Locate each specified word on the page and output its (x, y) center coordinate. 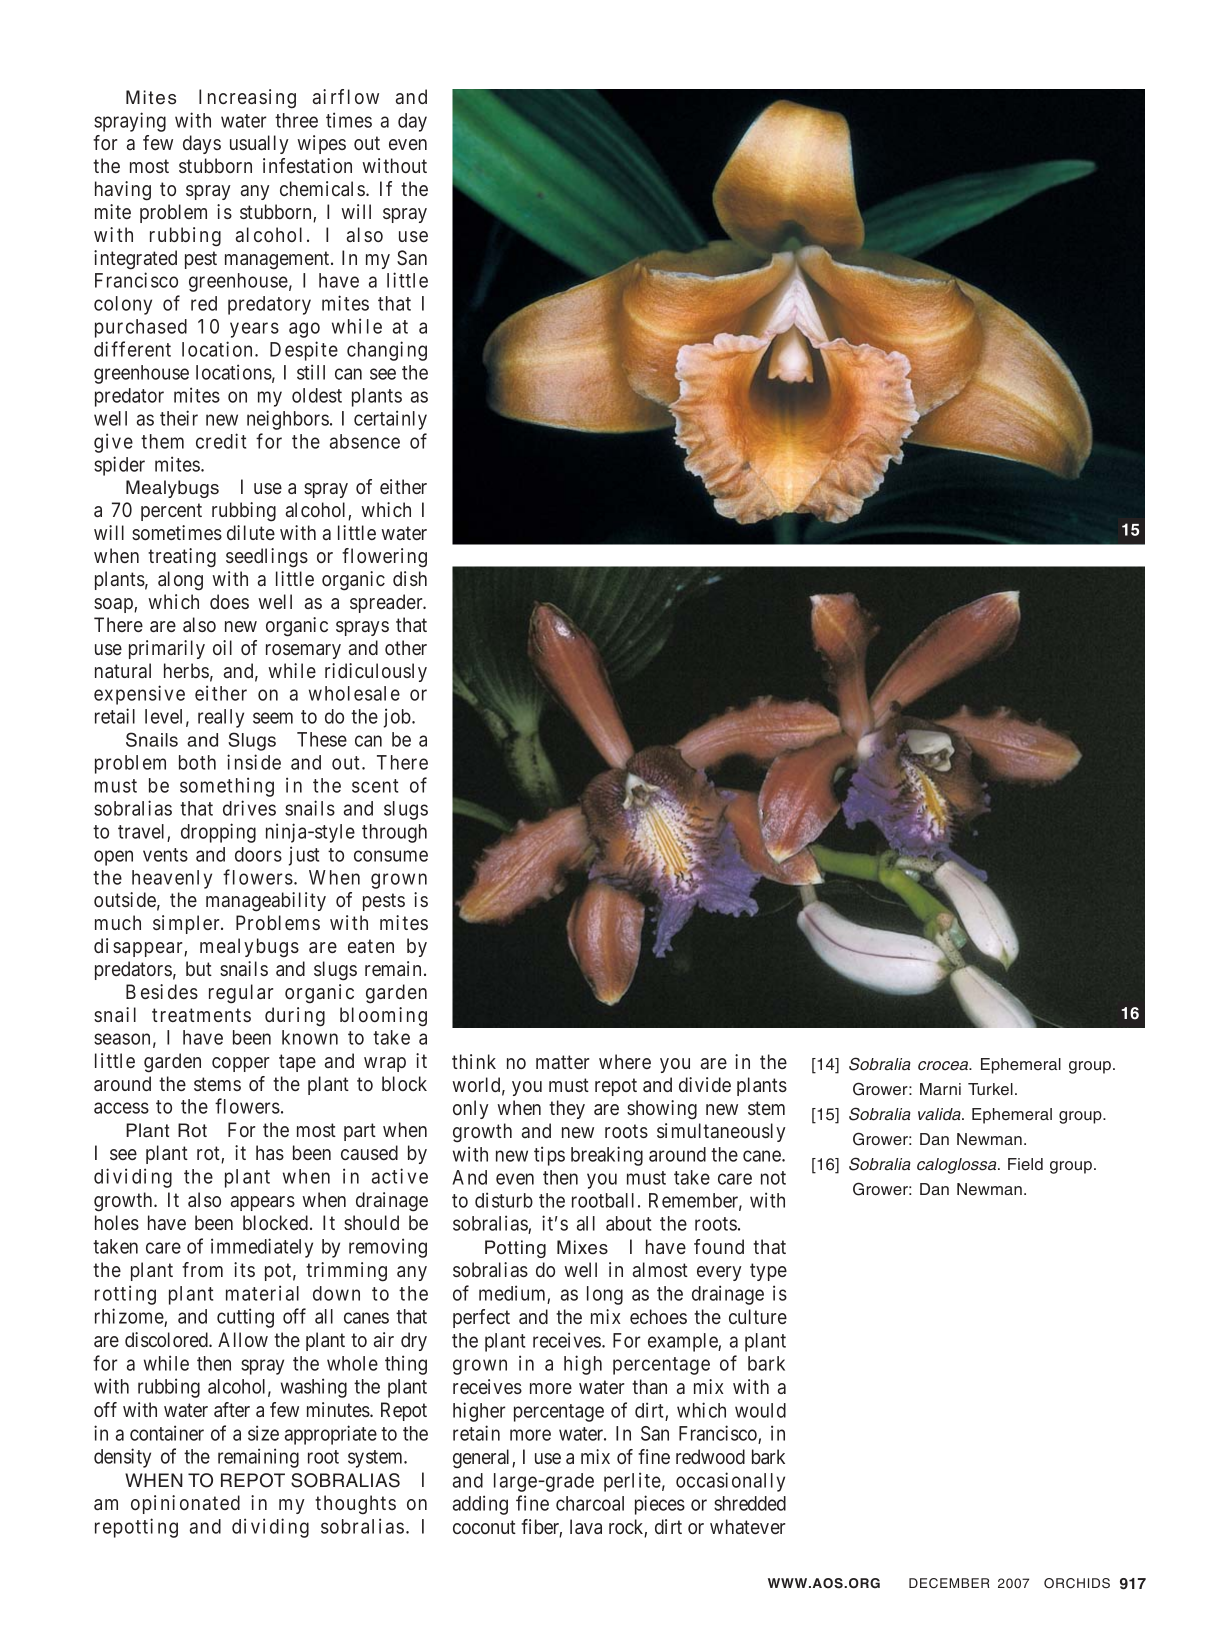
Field (1025, 1164)
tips (549, 1156)
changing (387, 351)
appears (263, 1203)
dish (410, 578)
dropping (218, 833)
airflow (346, 96)
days (202, 144)
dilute (251, 532)
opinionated (185, 1504)
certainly (390, 420)
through (394, 833)
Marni (940, 1089)
